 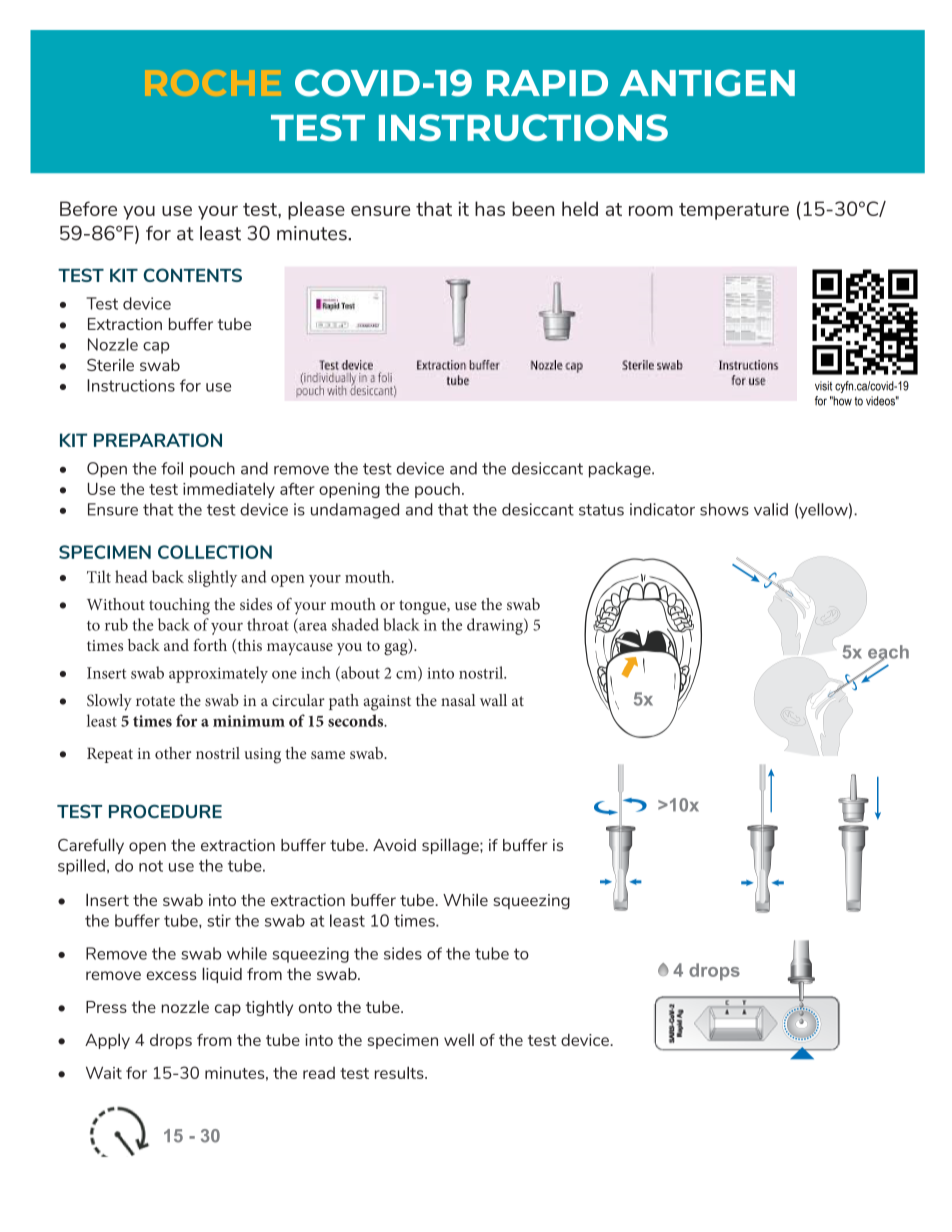 What do you see at coordinates (547, 83) in the document?
I see `RAPID` at bounding box center [547, 83].
